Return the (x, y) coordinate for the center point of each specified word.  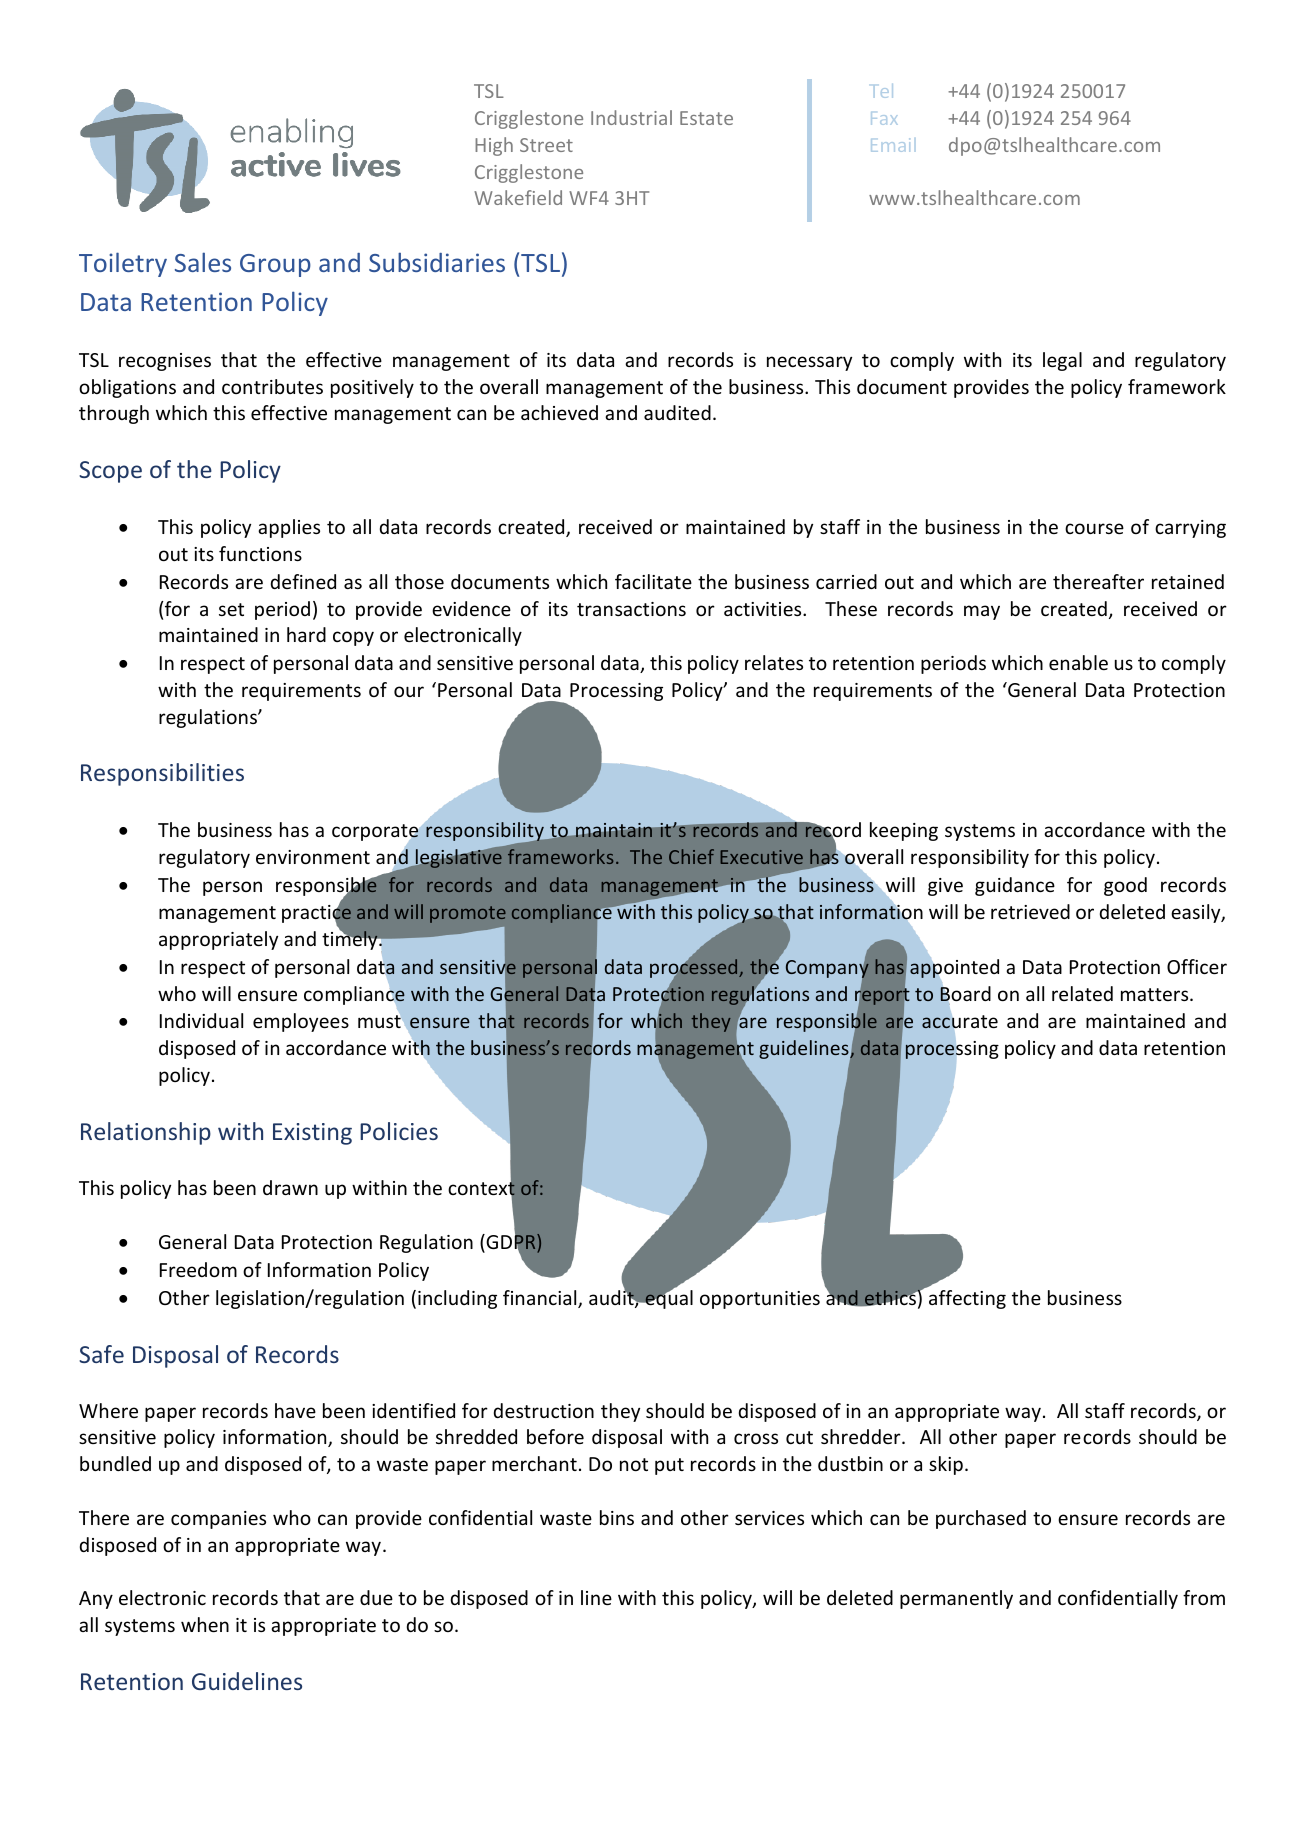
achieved (559, 412)
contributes (272, 386)
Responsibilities (162, 774)
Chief (691, 856)
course (1094, 528)
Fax (884, 118)
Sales (203, 262)
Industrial (631, 117)
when (205, 1624)
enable (1078, 662)
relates (774, 662)
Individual (201, 1020)
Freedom (198, 1269)
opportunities (760, 1300)
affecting (967, 1299)
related (1082, 993)
